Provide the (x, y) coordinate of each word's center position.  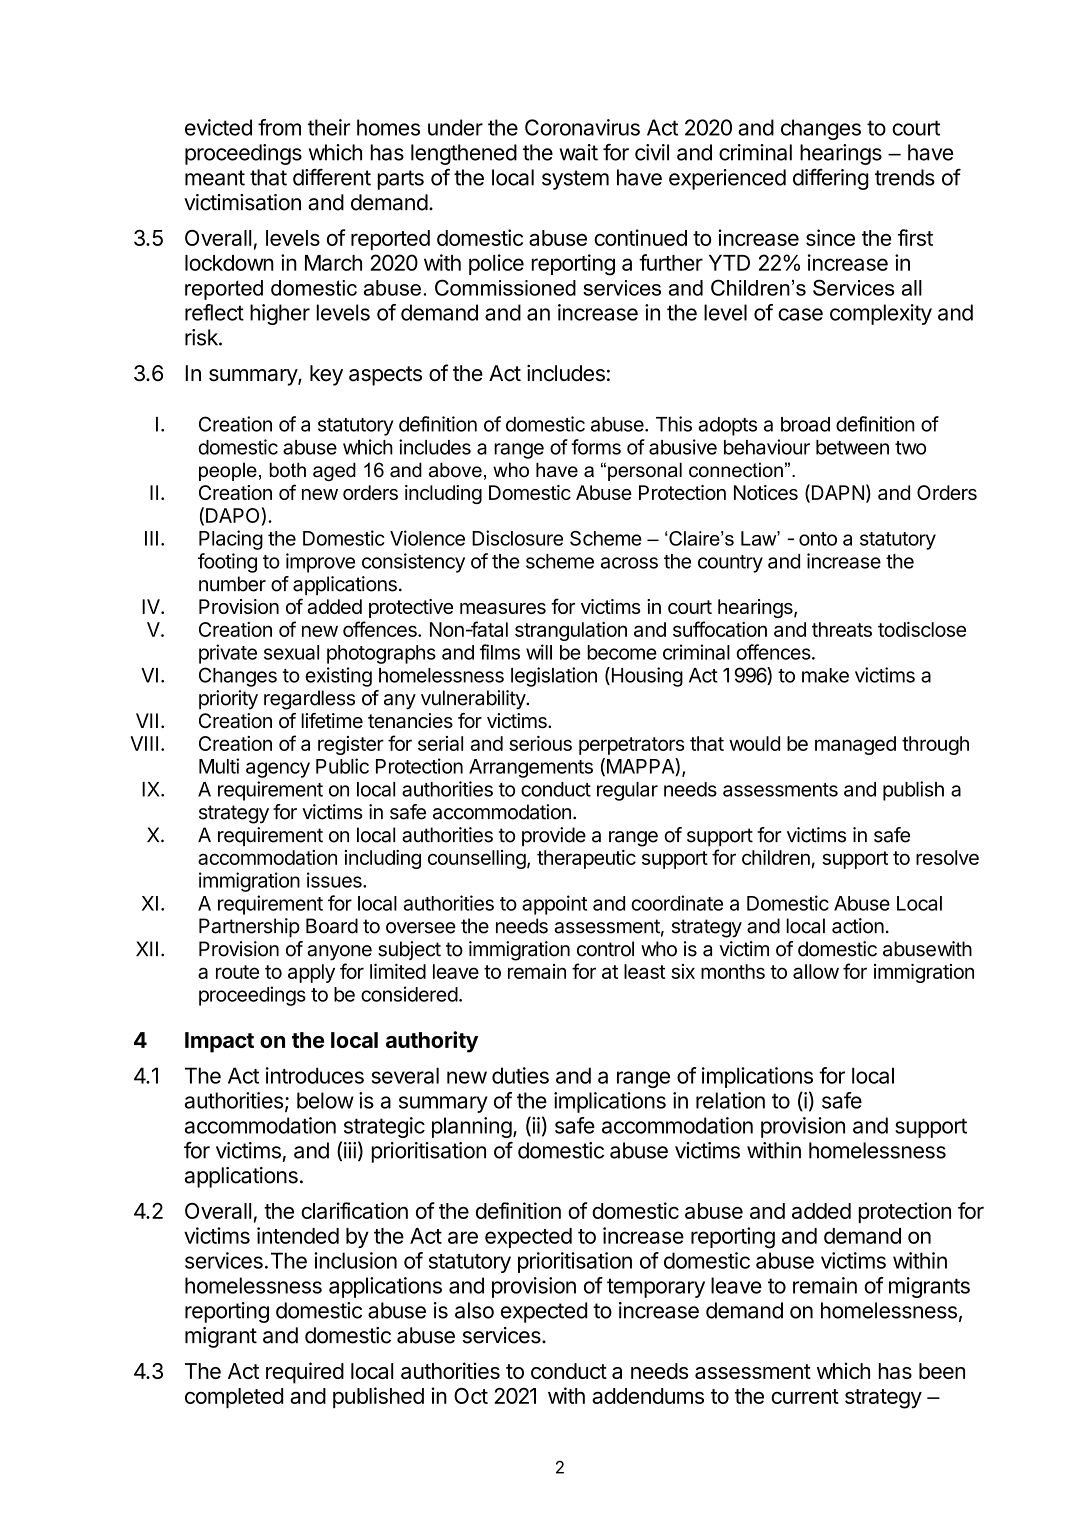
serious (540, 743)
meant (215, 178)
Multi (219, 766)
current (805, 1396)
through (935, 745)
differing (831, 179)
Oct (471, 1396)
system (575, 180)
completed (234, 1398)
